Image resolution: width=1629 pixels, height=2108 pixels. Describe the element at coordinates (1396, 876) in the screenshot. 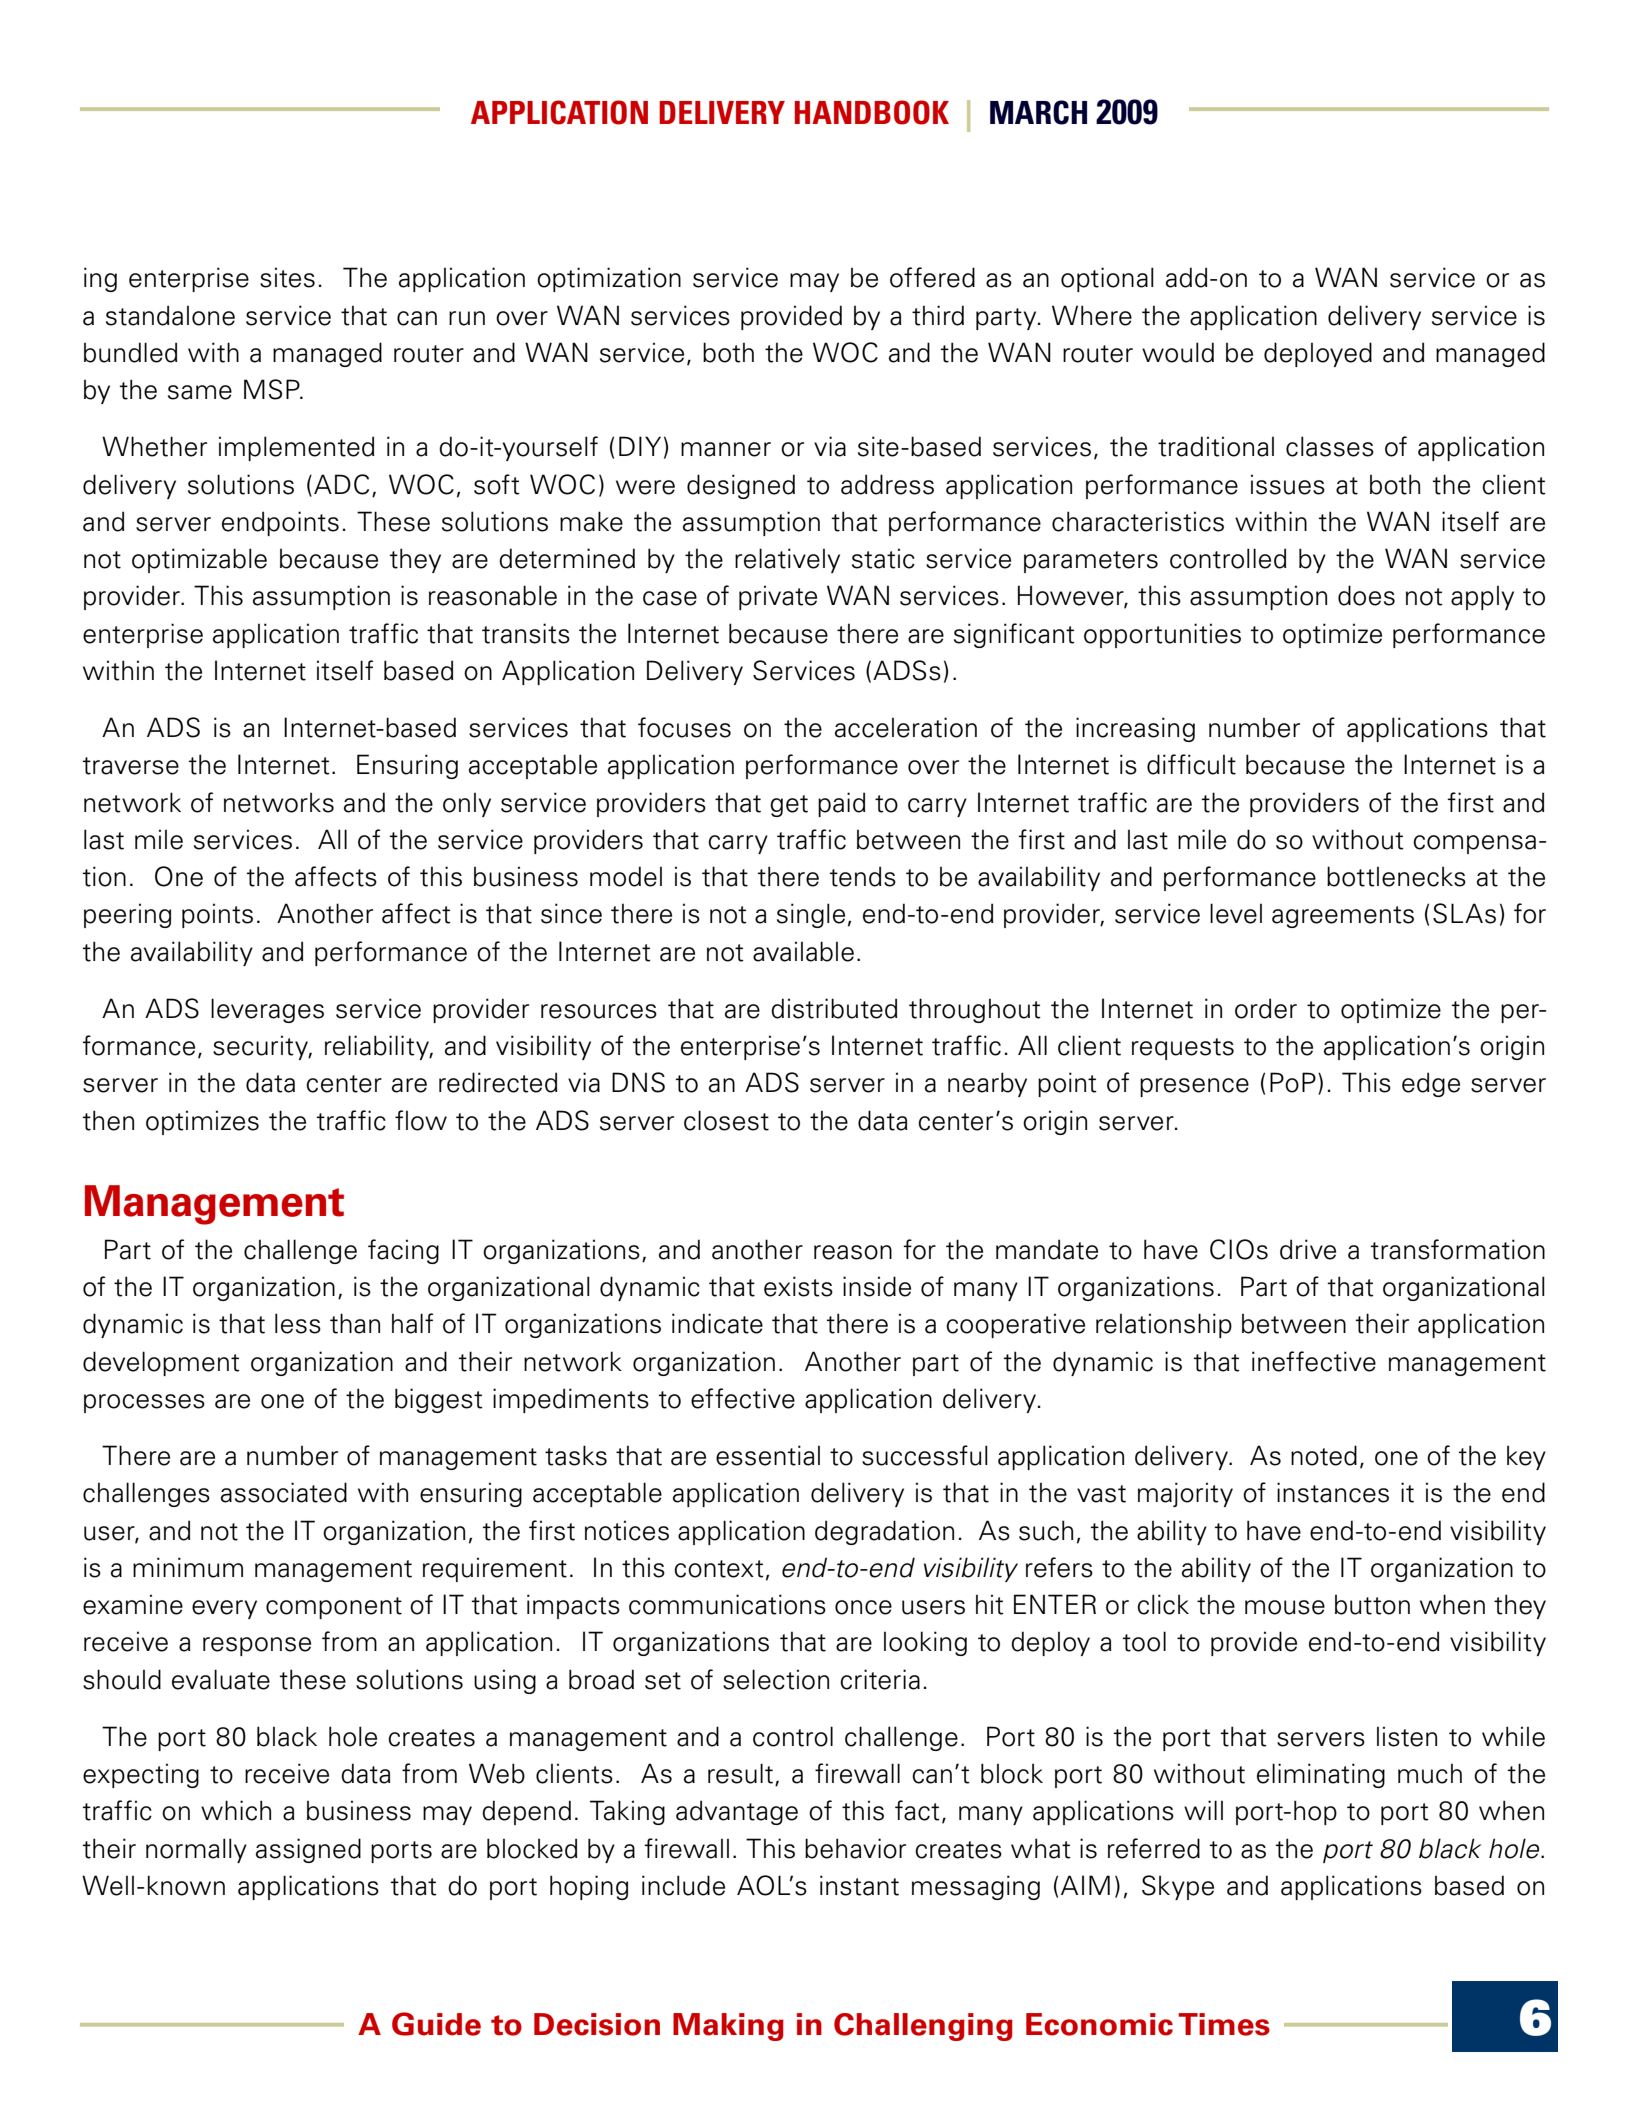

I see `bottlenecks` at that location.
